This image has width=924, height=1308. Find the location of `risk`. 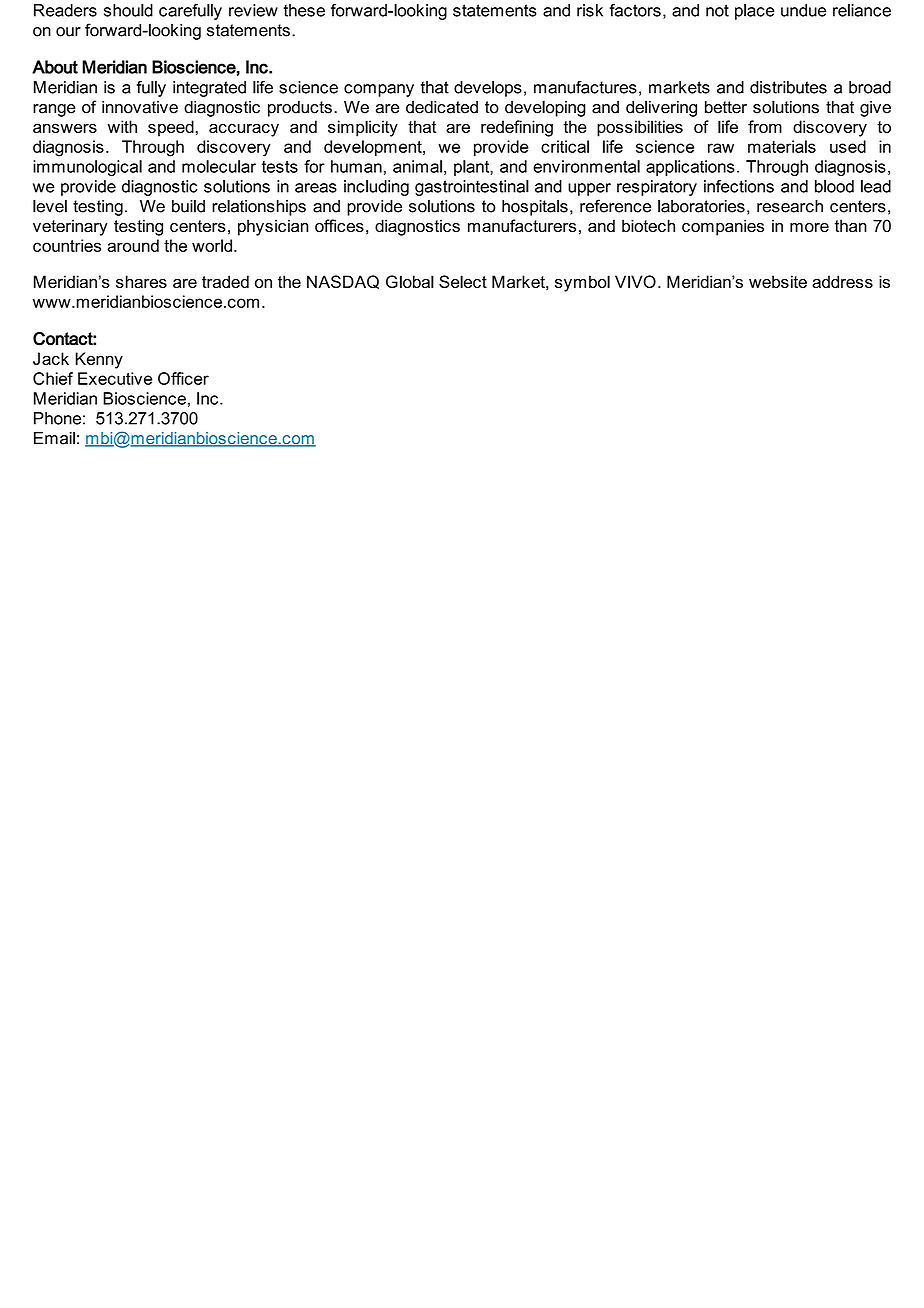

risk is located at coordinates (590, 10).
